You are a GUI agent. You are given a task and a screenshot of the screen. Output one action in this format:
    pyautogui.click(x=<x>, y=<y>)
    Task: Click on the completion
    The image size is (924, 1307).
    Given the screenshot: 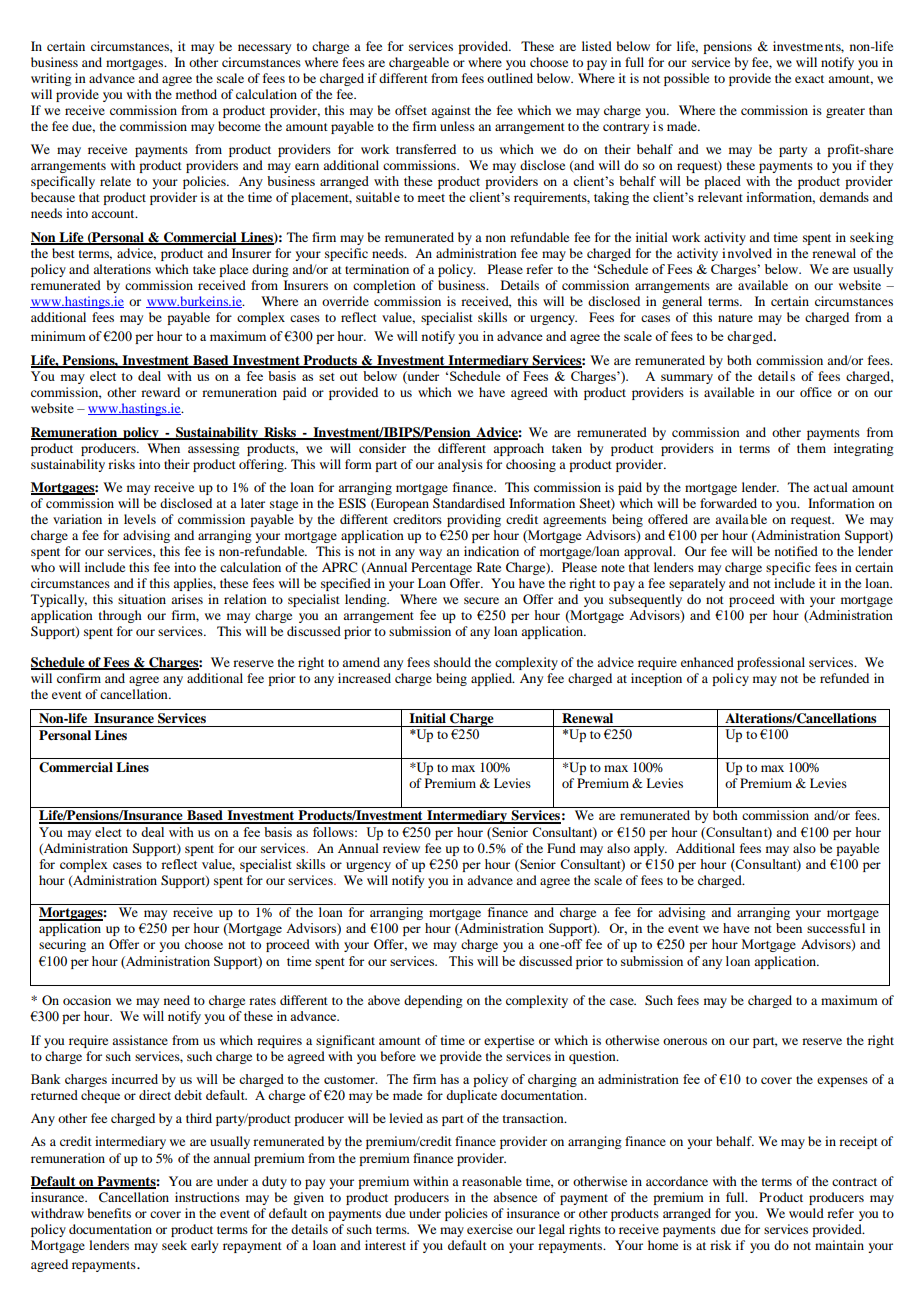 What is the action you would take?
    pyautogui.click(x=384, y=286)
